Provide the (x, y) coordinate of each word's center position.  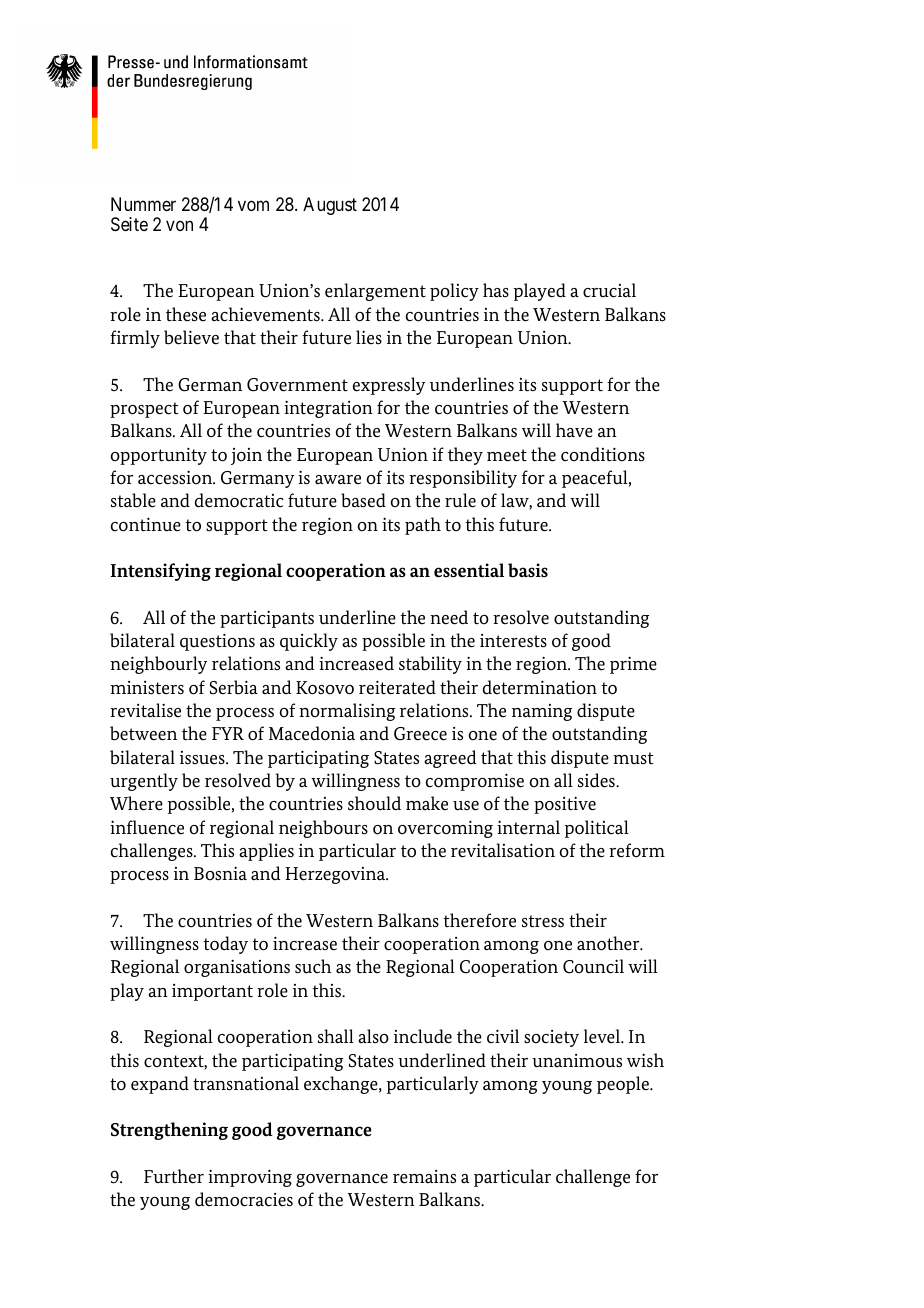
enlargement (375, 292)
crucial (609, 290)
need (449, 617)
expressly (389, 386)
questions (217, 642)
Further (174, 1176)
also (373, 1036)
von (179, 225)
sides (597, 780)
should (374, 803)
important (212, 992)
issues (203, 758)
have (574, 430)
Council (593, 966)
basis (528, 570)
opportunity (159, 456)
